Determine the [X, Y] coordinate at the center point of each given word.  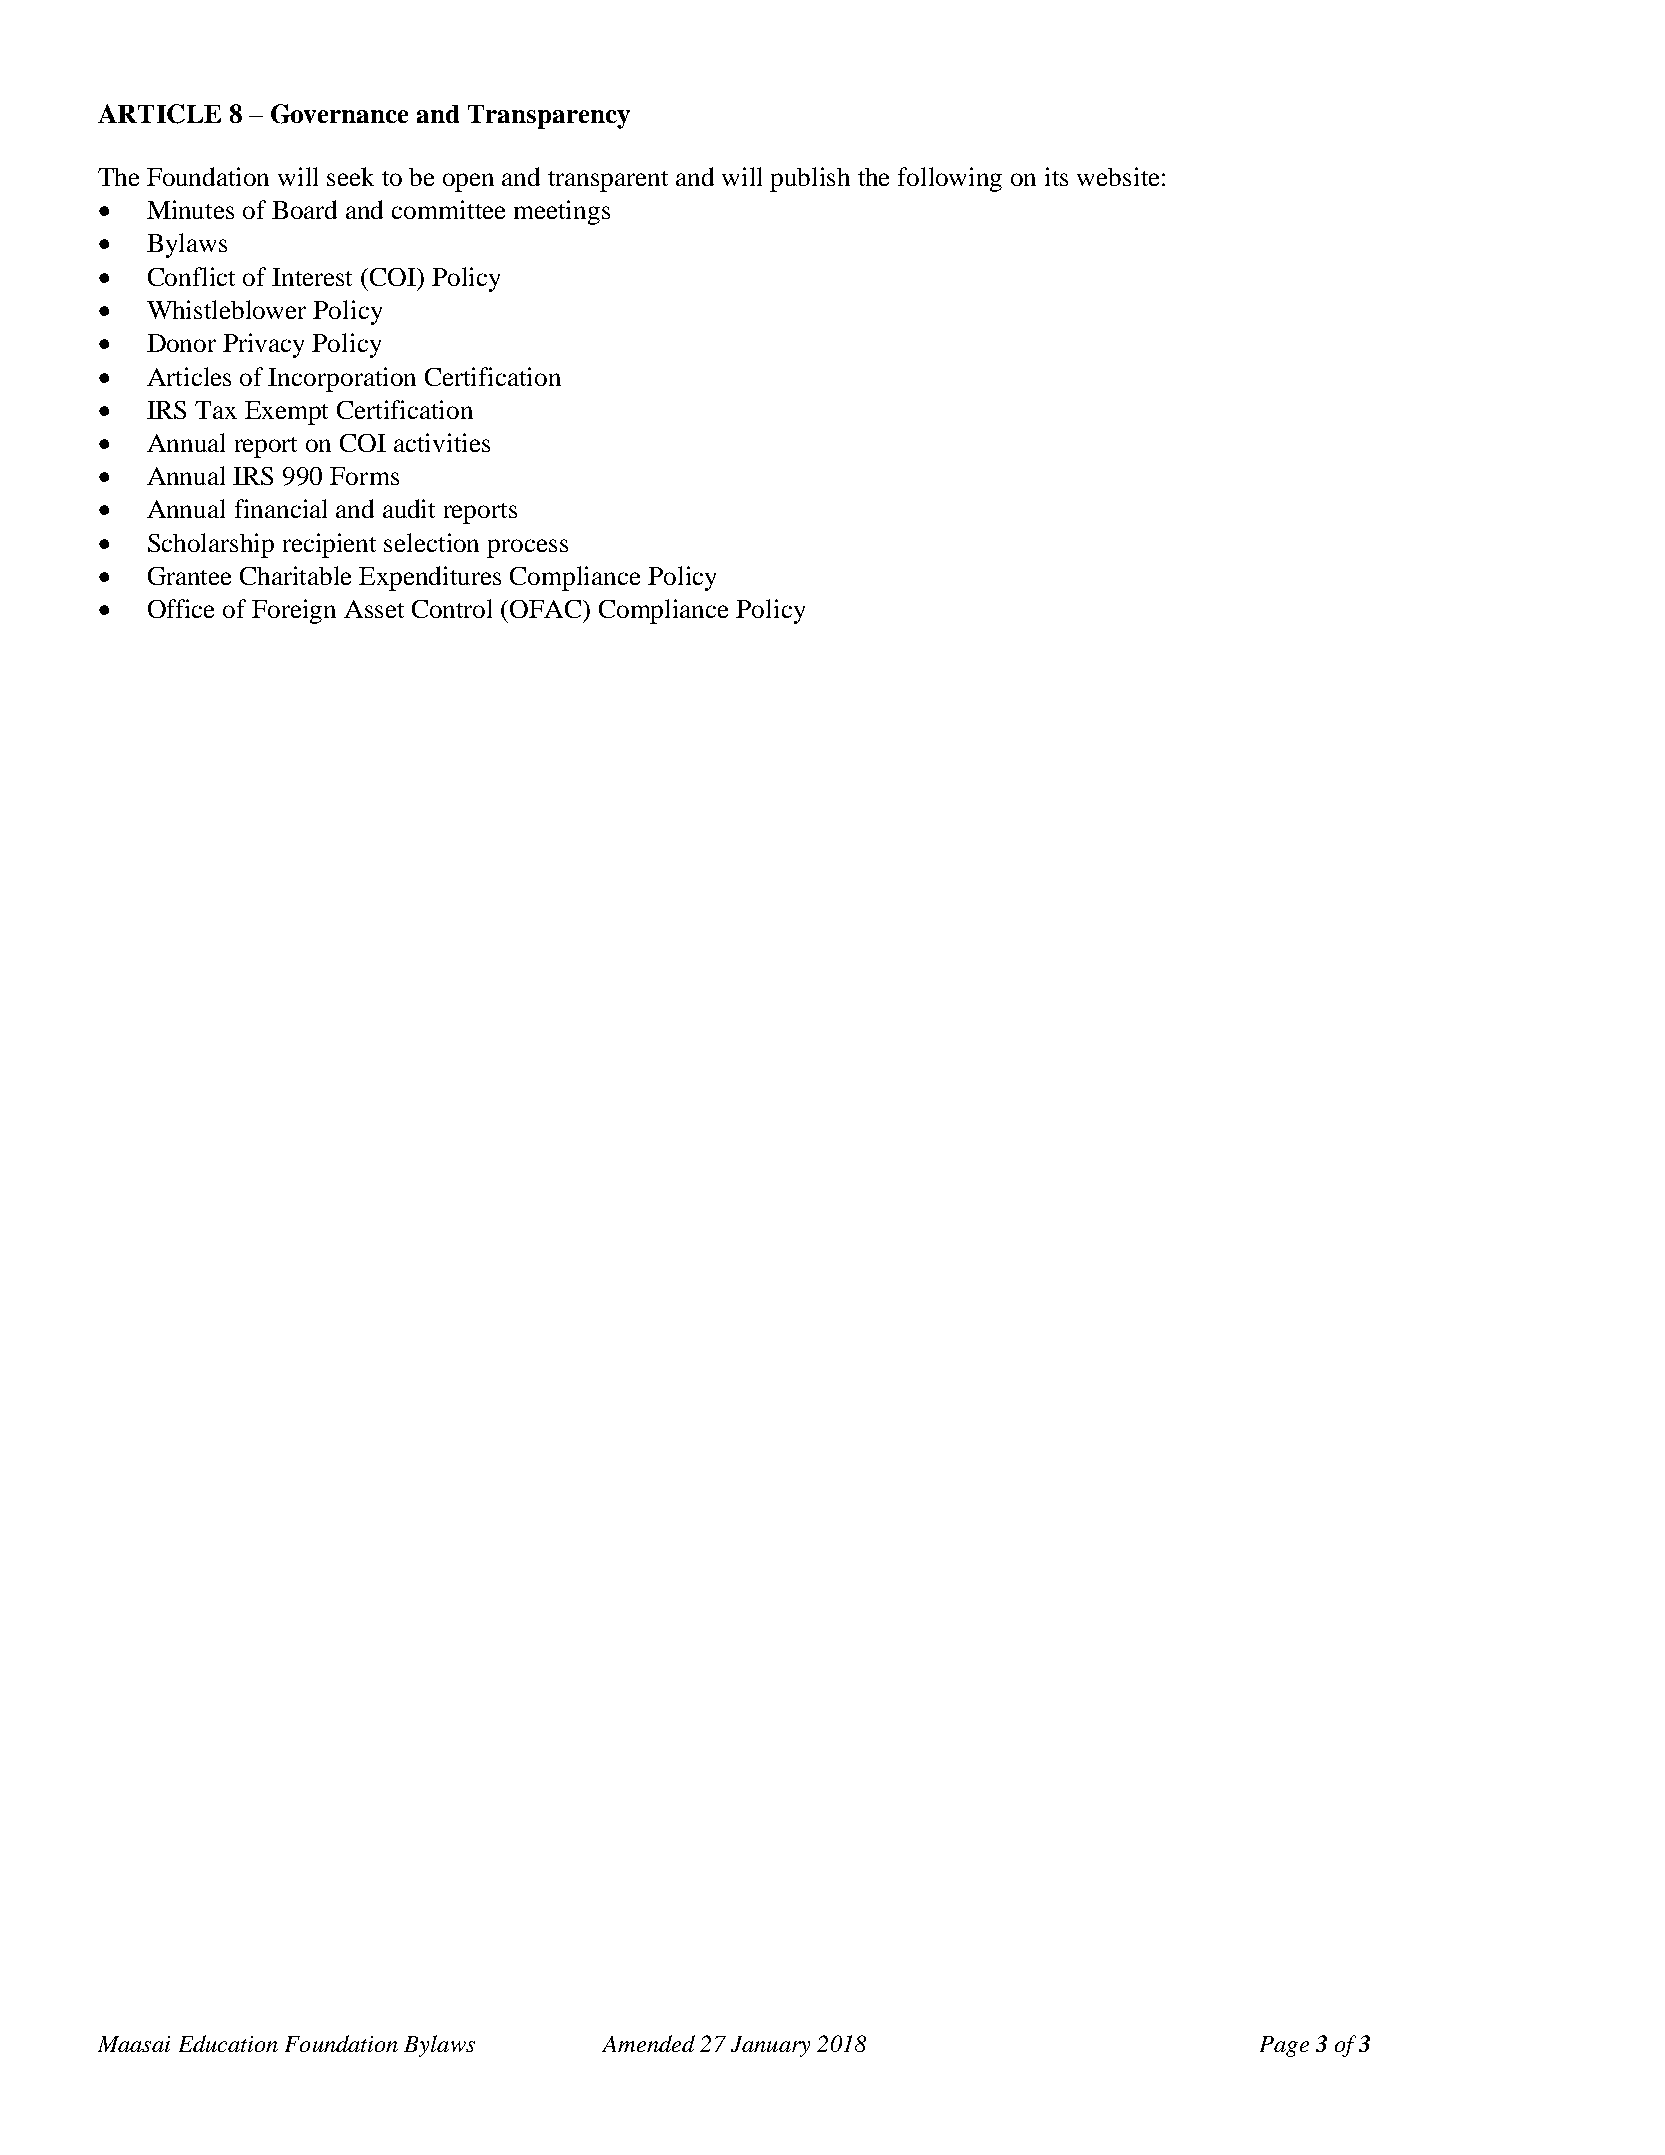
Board [304, 209]
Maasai [134, 2044]
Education [228, 2043]
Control [452, 608]
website [1118, 176]
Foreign [294, 611]
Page [1284, 2046]
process [527, 548]
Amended [648, 2043]
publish [810, 179]
